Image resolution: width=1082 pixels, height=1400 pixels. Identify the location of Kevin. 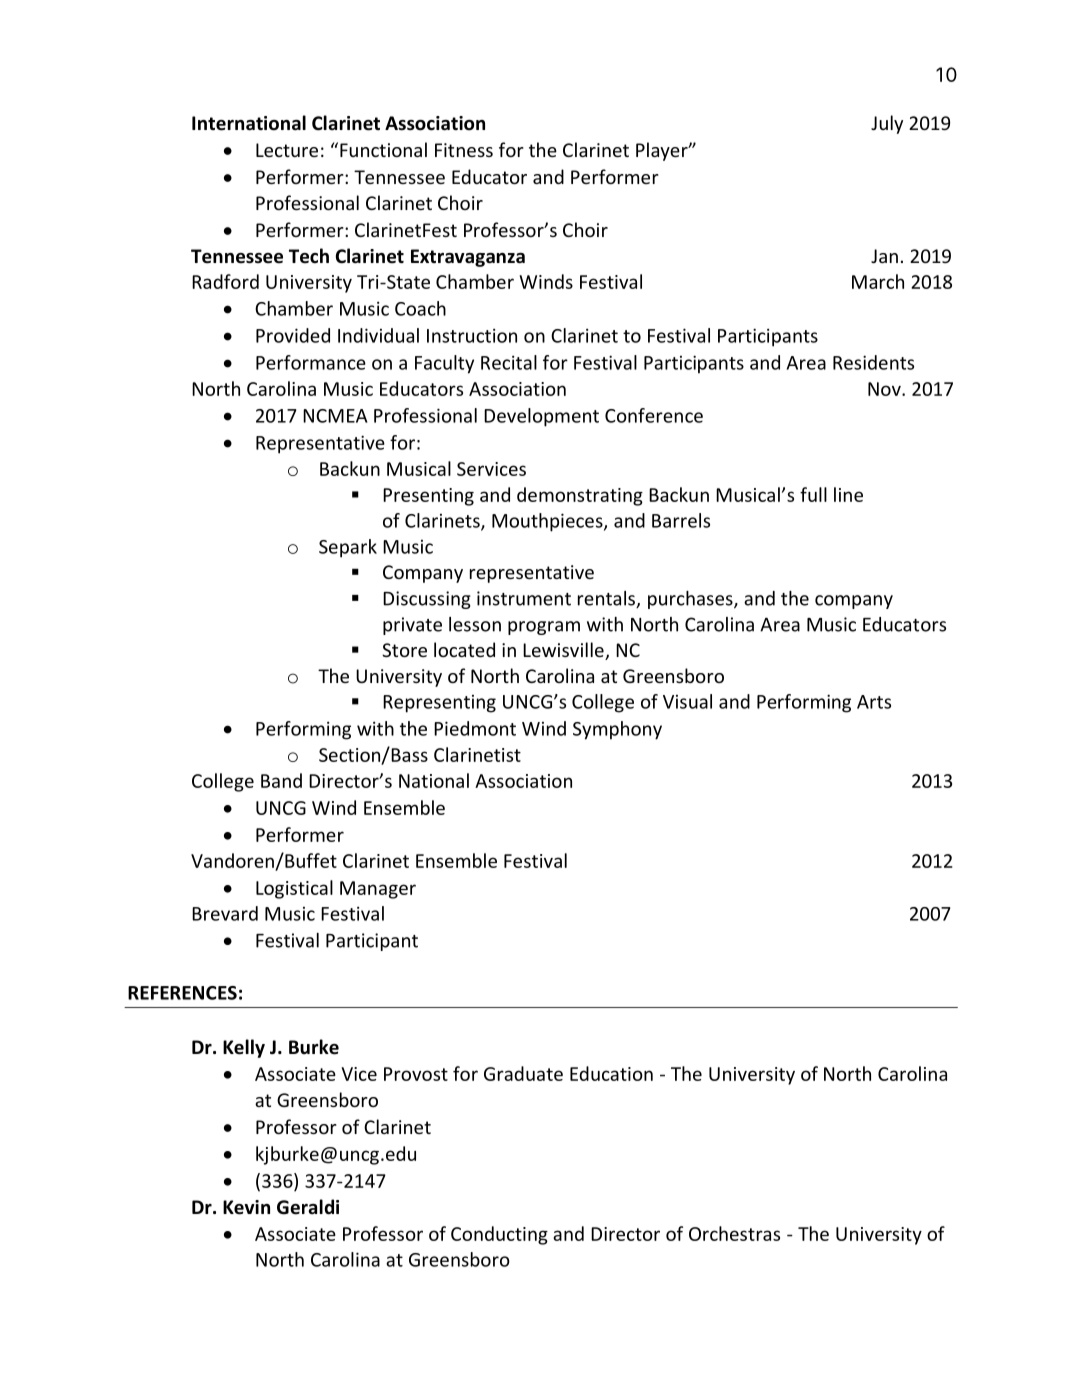
(246, 1207).
